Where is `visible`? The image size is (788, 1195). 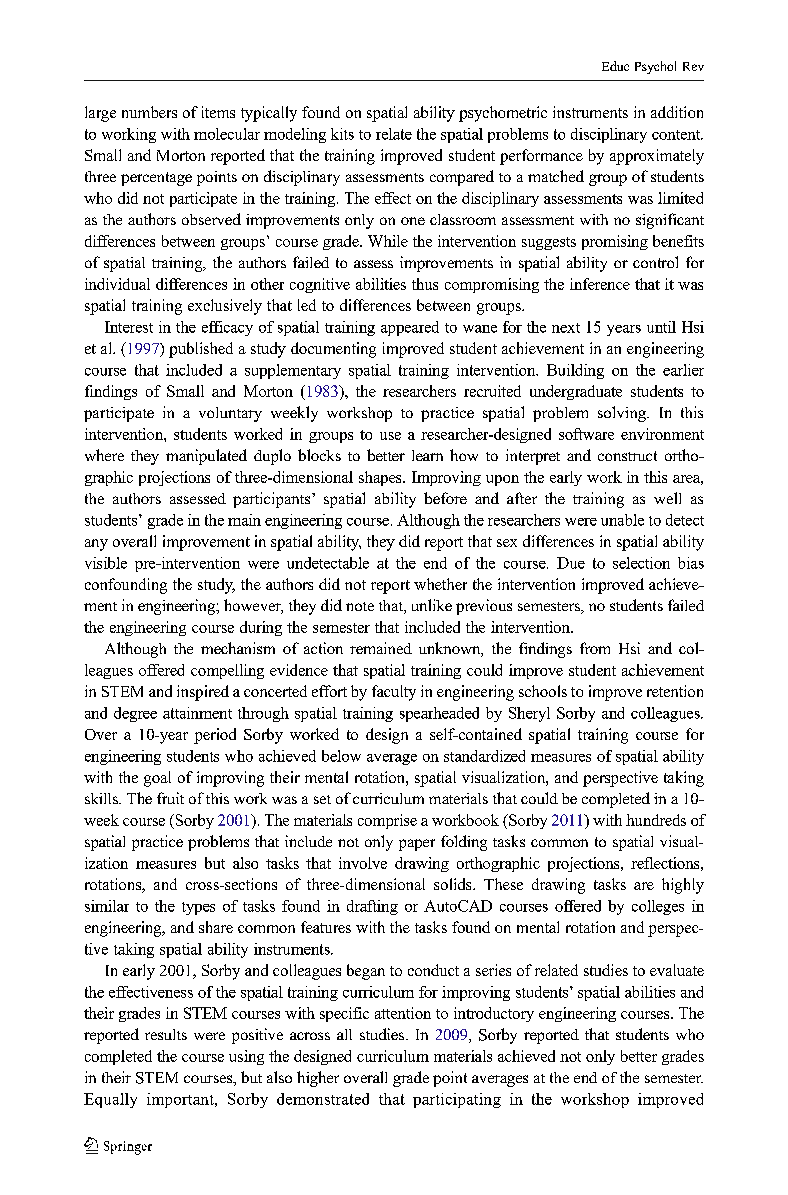
visible is located at coordinates (106, 563).
